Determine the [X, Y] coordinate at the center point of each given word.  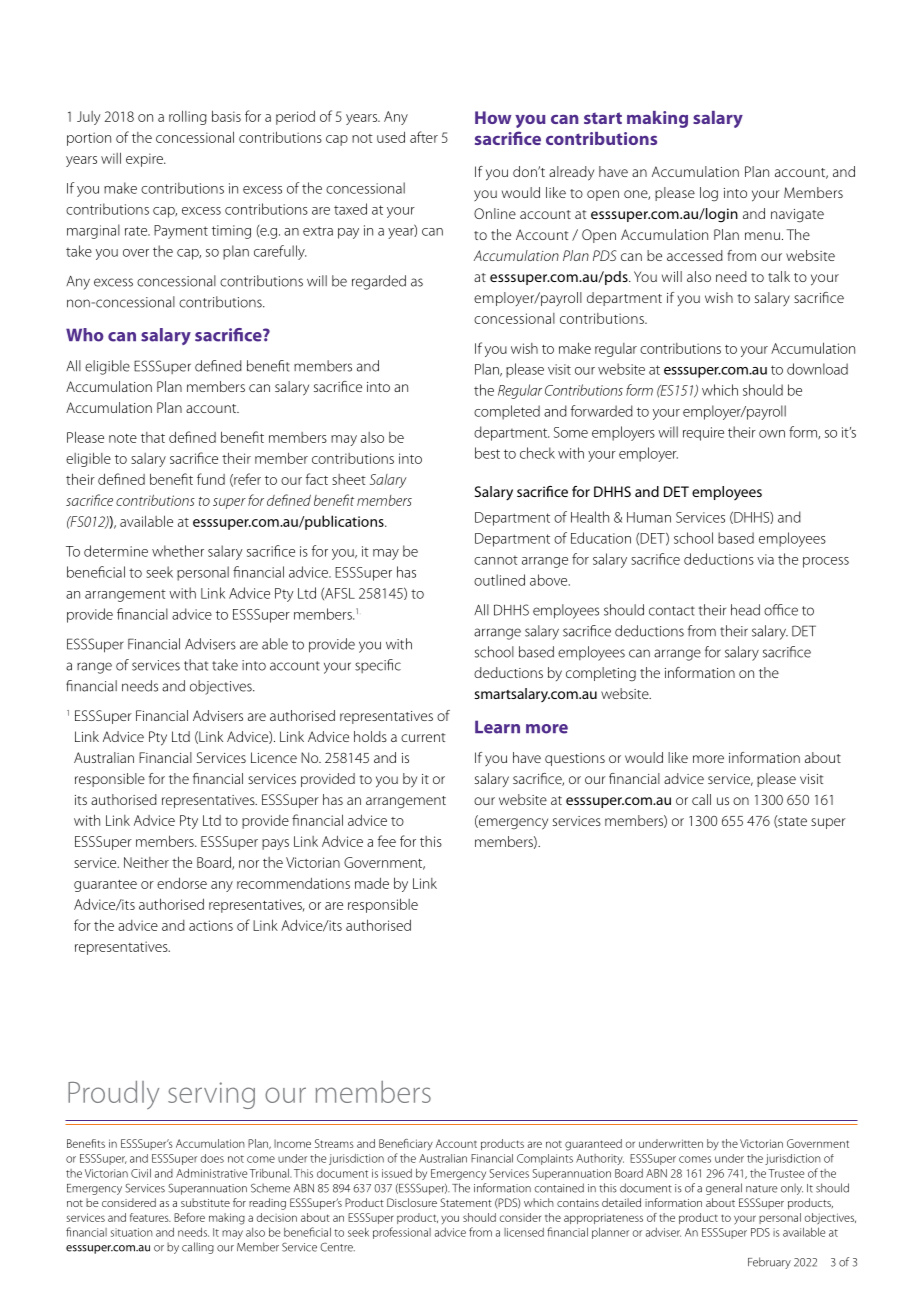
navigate [797, 216]
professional [402, 1233]
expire [145, 160]
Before [189, 1217]
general [724, 1189]
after [424, 137]
